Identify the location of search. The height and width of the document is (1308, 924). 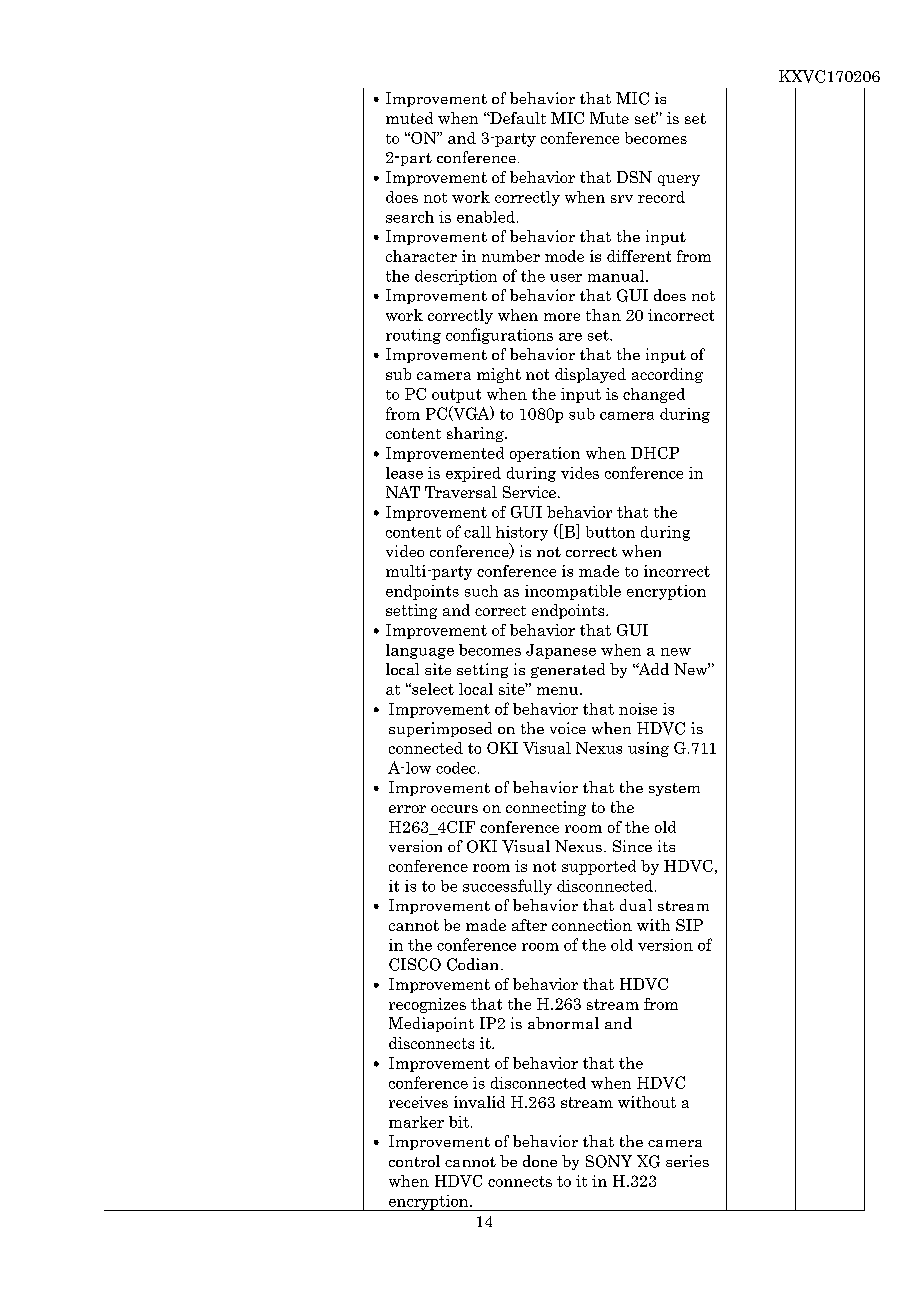
(410, 217).
